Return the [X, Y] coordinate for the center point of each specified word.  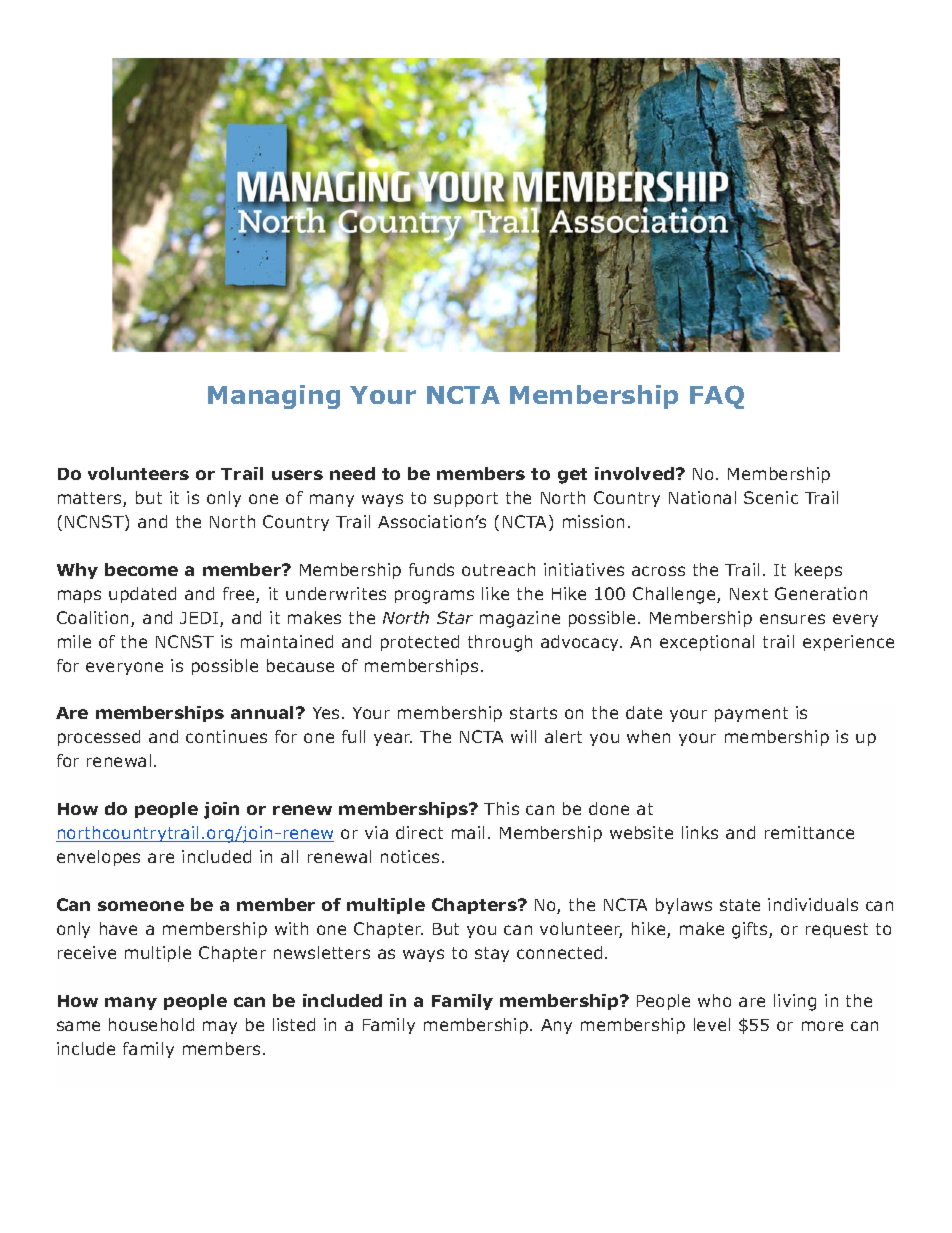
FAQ [717, 397]
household [151, 1024]
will [523, 736]
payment [751, 714]
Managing [274, 397]
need [352, 473]
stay [492, 954]
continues [226, 736]
